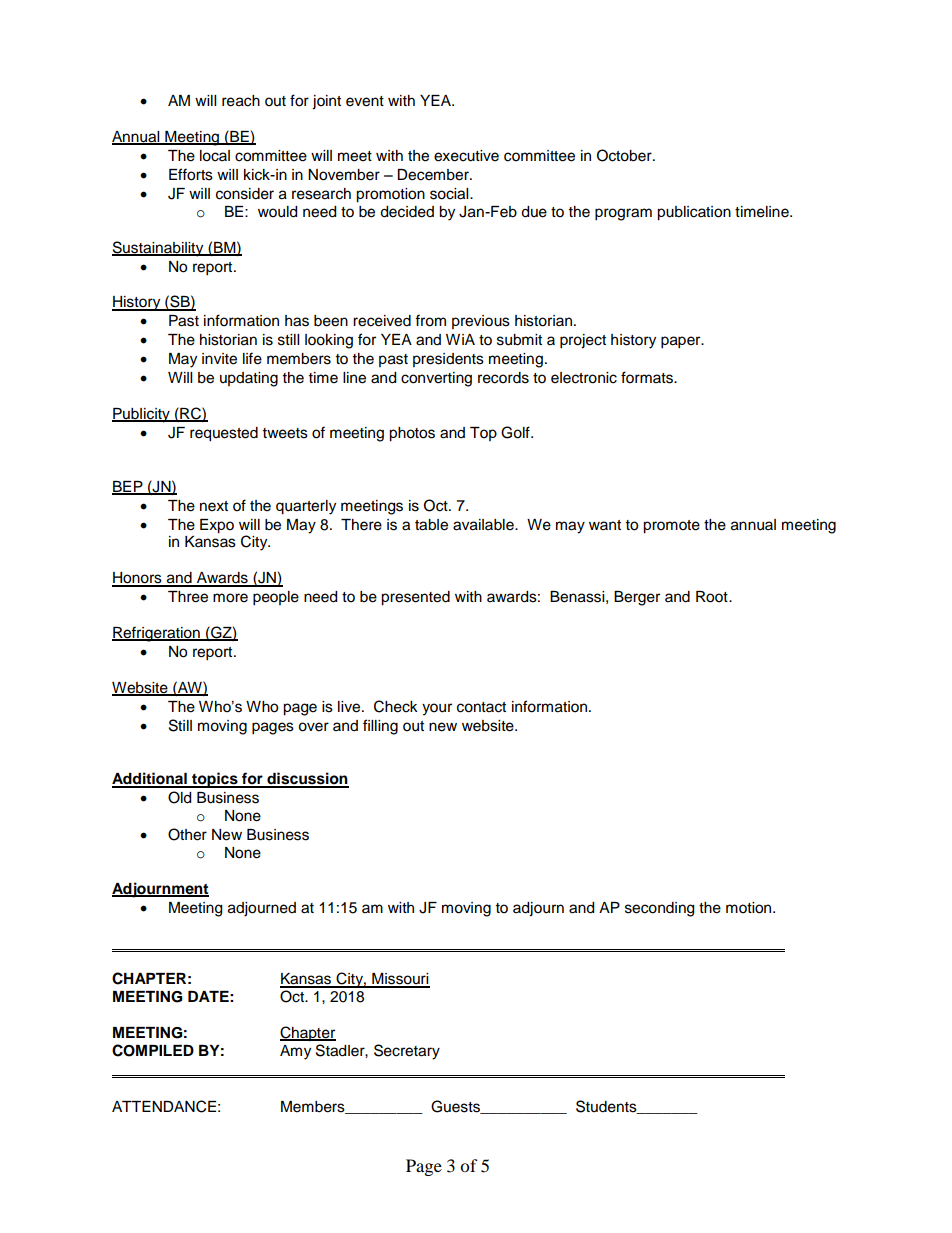  I want to click on October, so click(625, 155).
